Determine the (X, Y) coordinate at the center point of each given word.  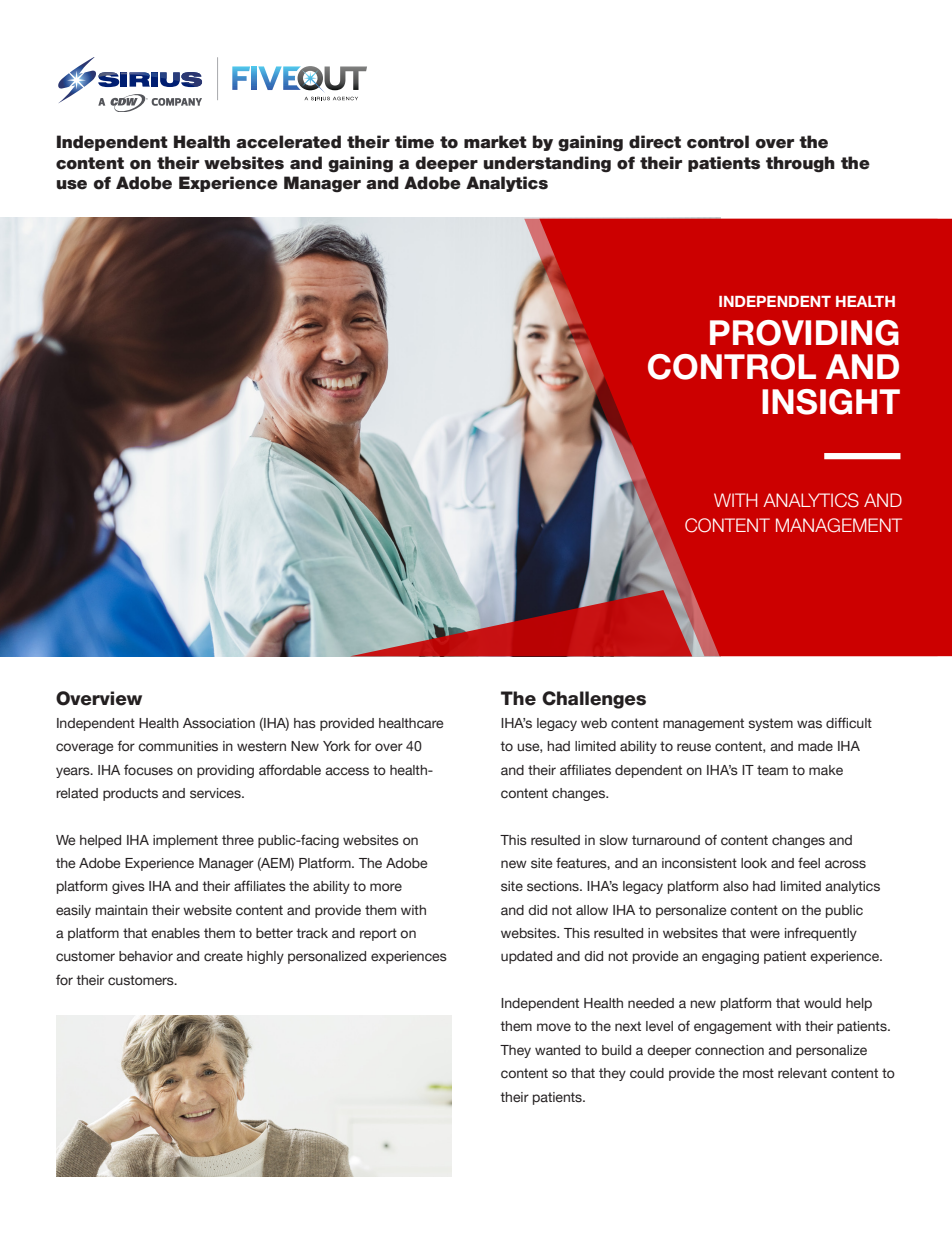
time (414, 142)
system (770, 724)
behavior (146, 956)
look (754, 863)
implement (185, 841)
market (495, 142)
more (386, 887)
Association (219, 723)
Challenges (594, 700)
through (800, 164)
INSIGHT (831, 402)
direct (655, 142)
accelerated (288, 142)
